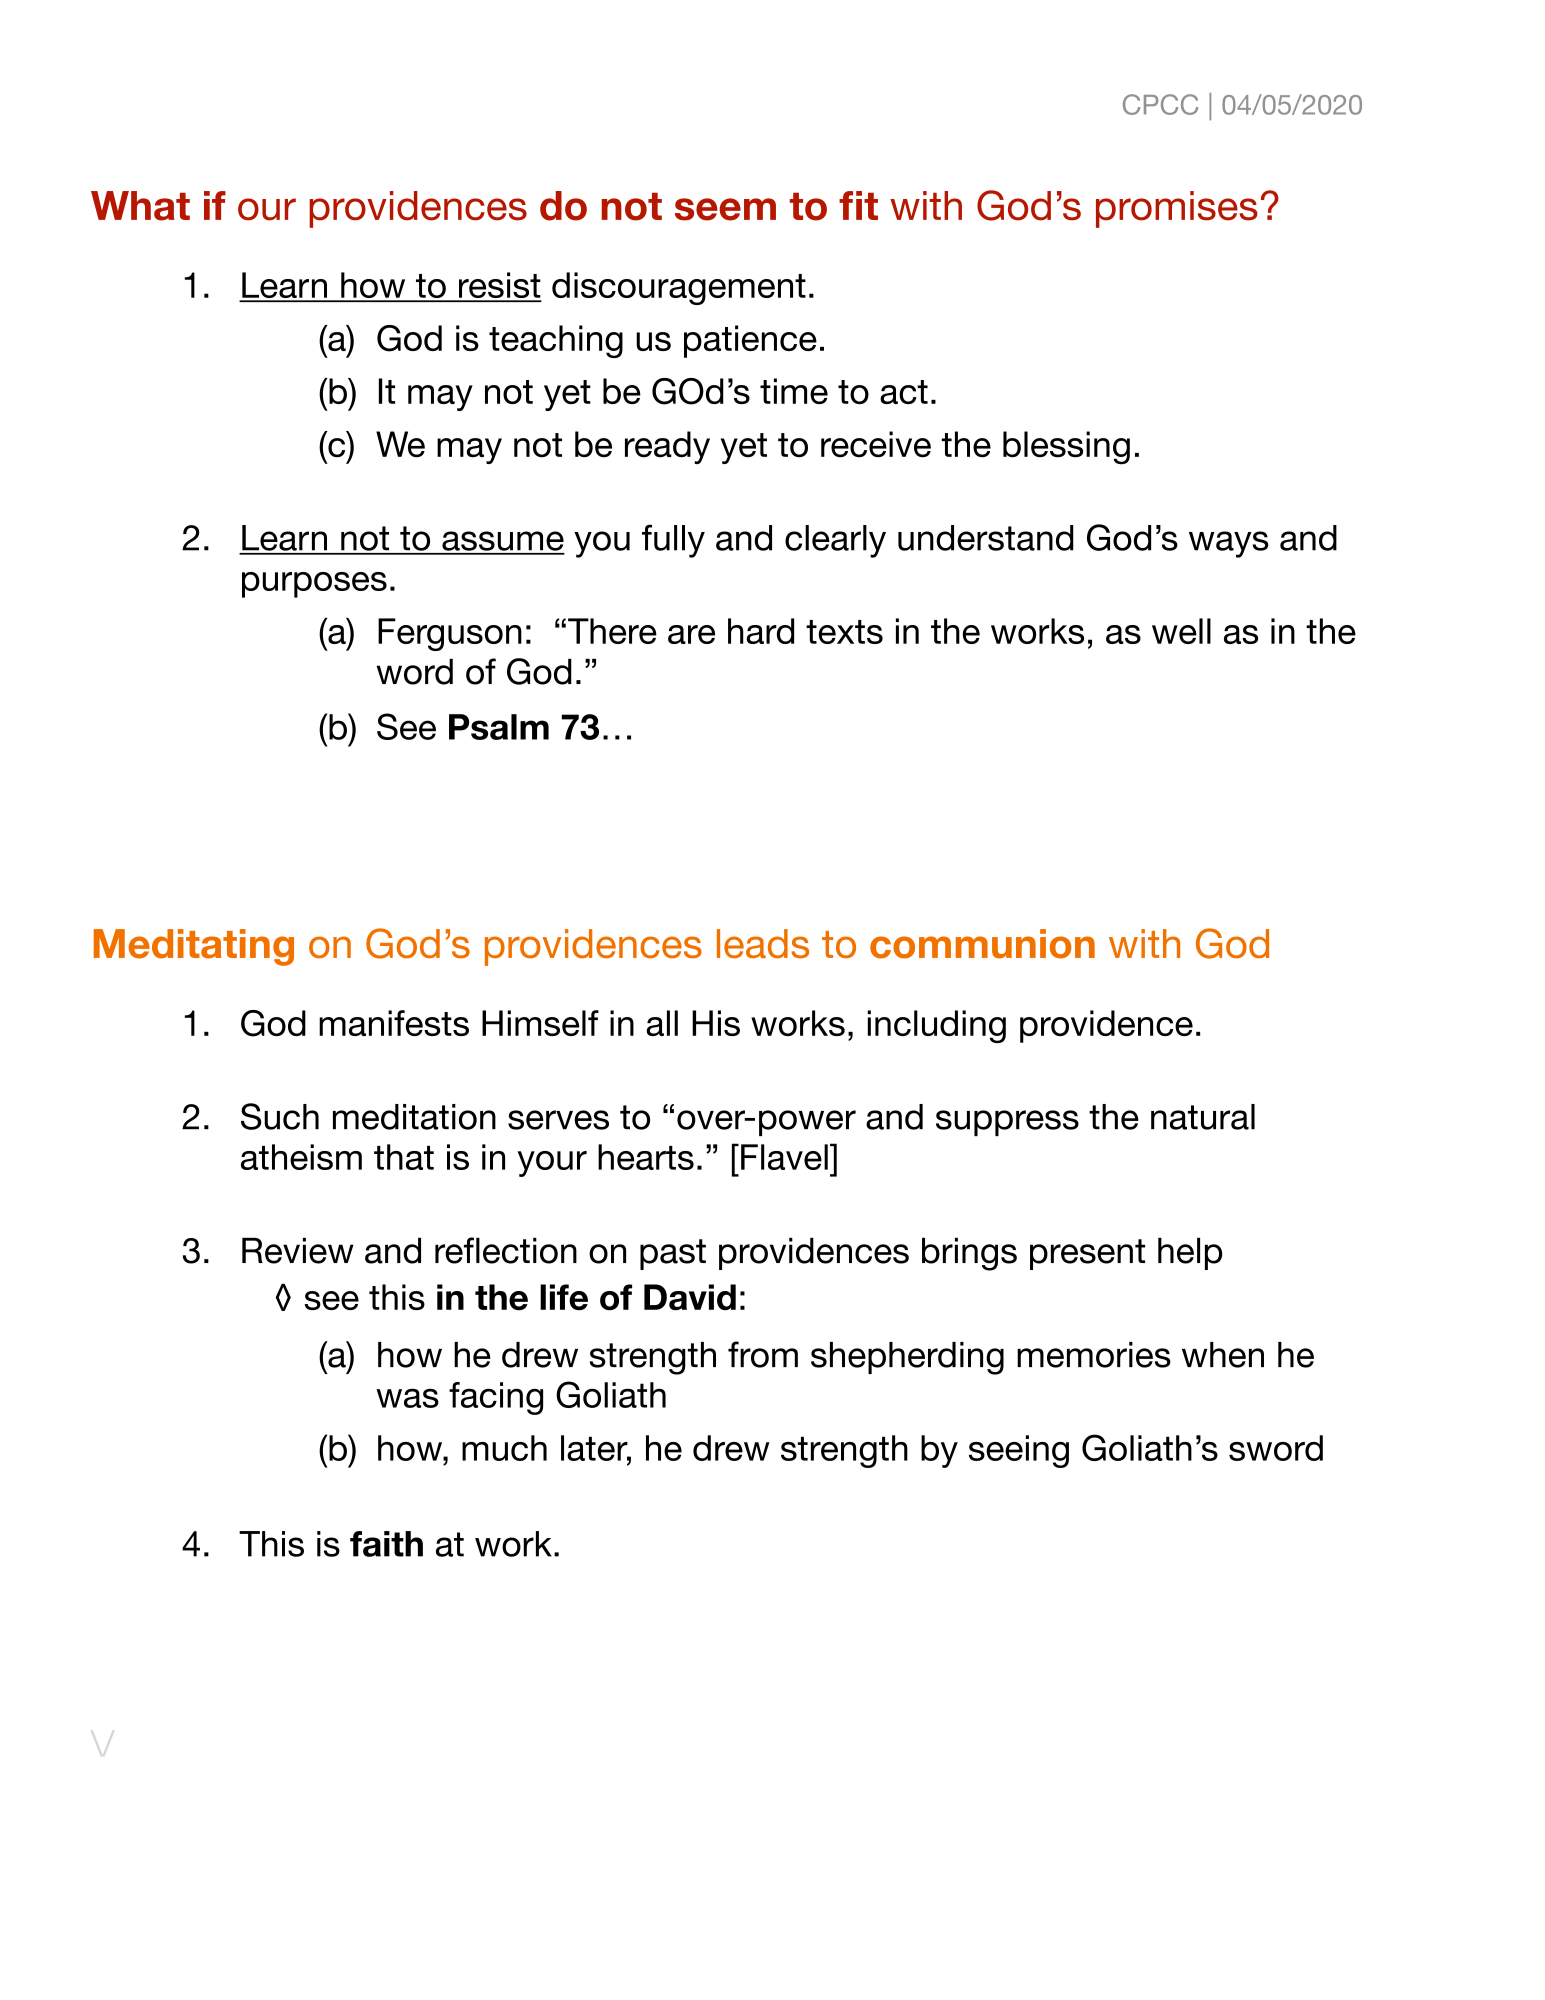  I want to click on faith, so click(386, 1544).
